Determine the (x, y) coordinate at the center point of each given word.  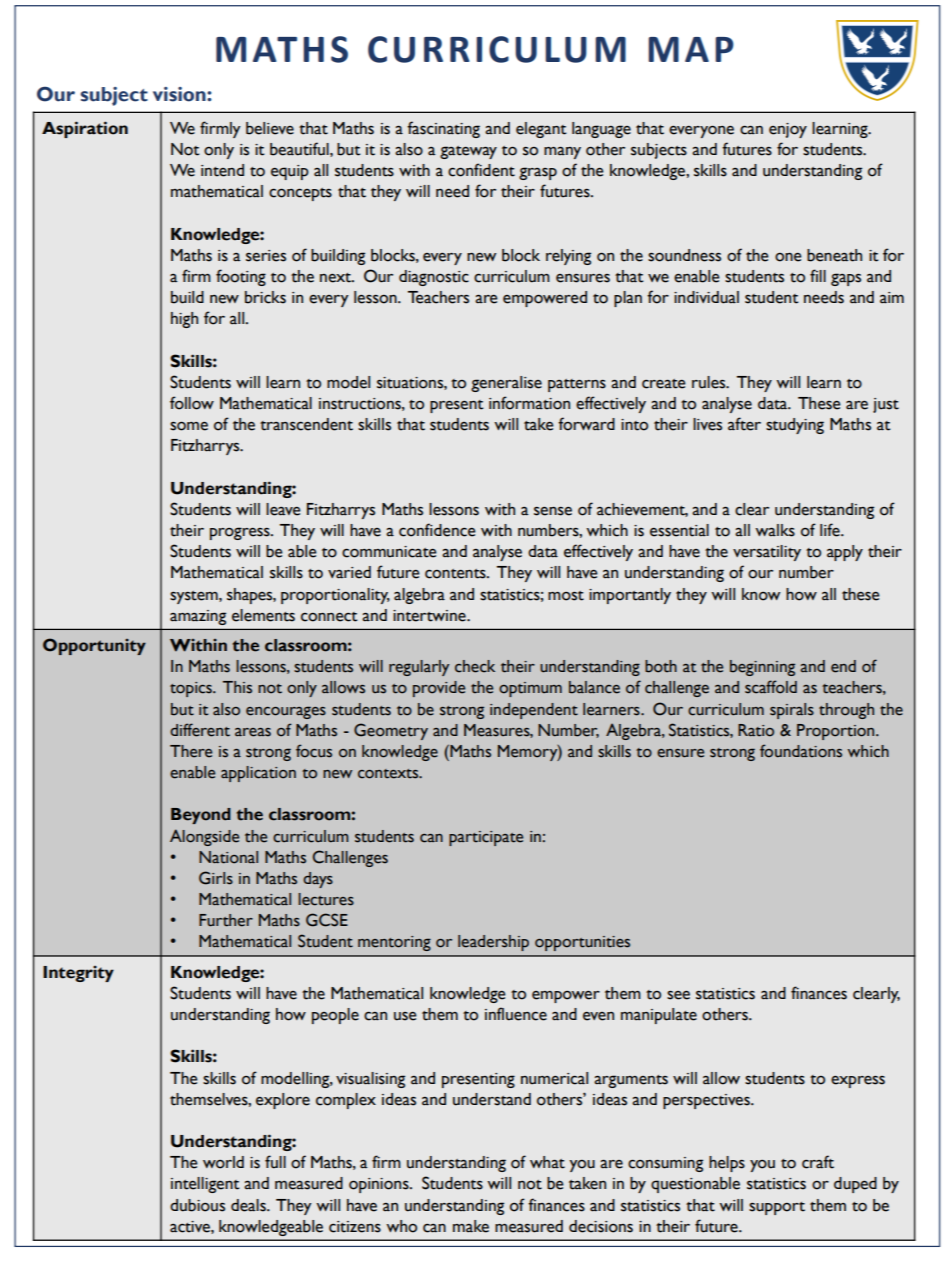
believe (270, 128)
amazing (198, 617)
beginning (762, 668)
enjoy (788, 130)
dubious (197, 1205)
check (475, 666)
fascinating (443, 129)
